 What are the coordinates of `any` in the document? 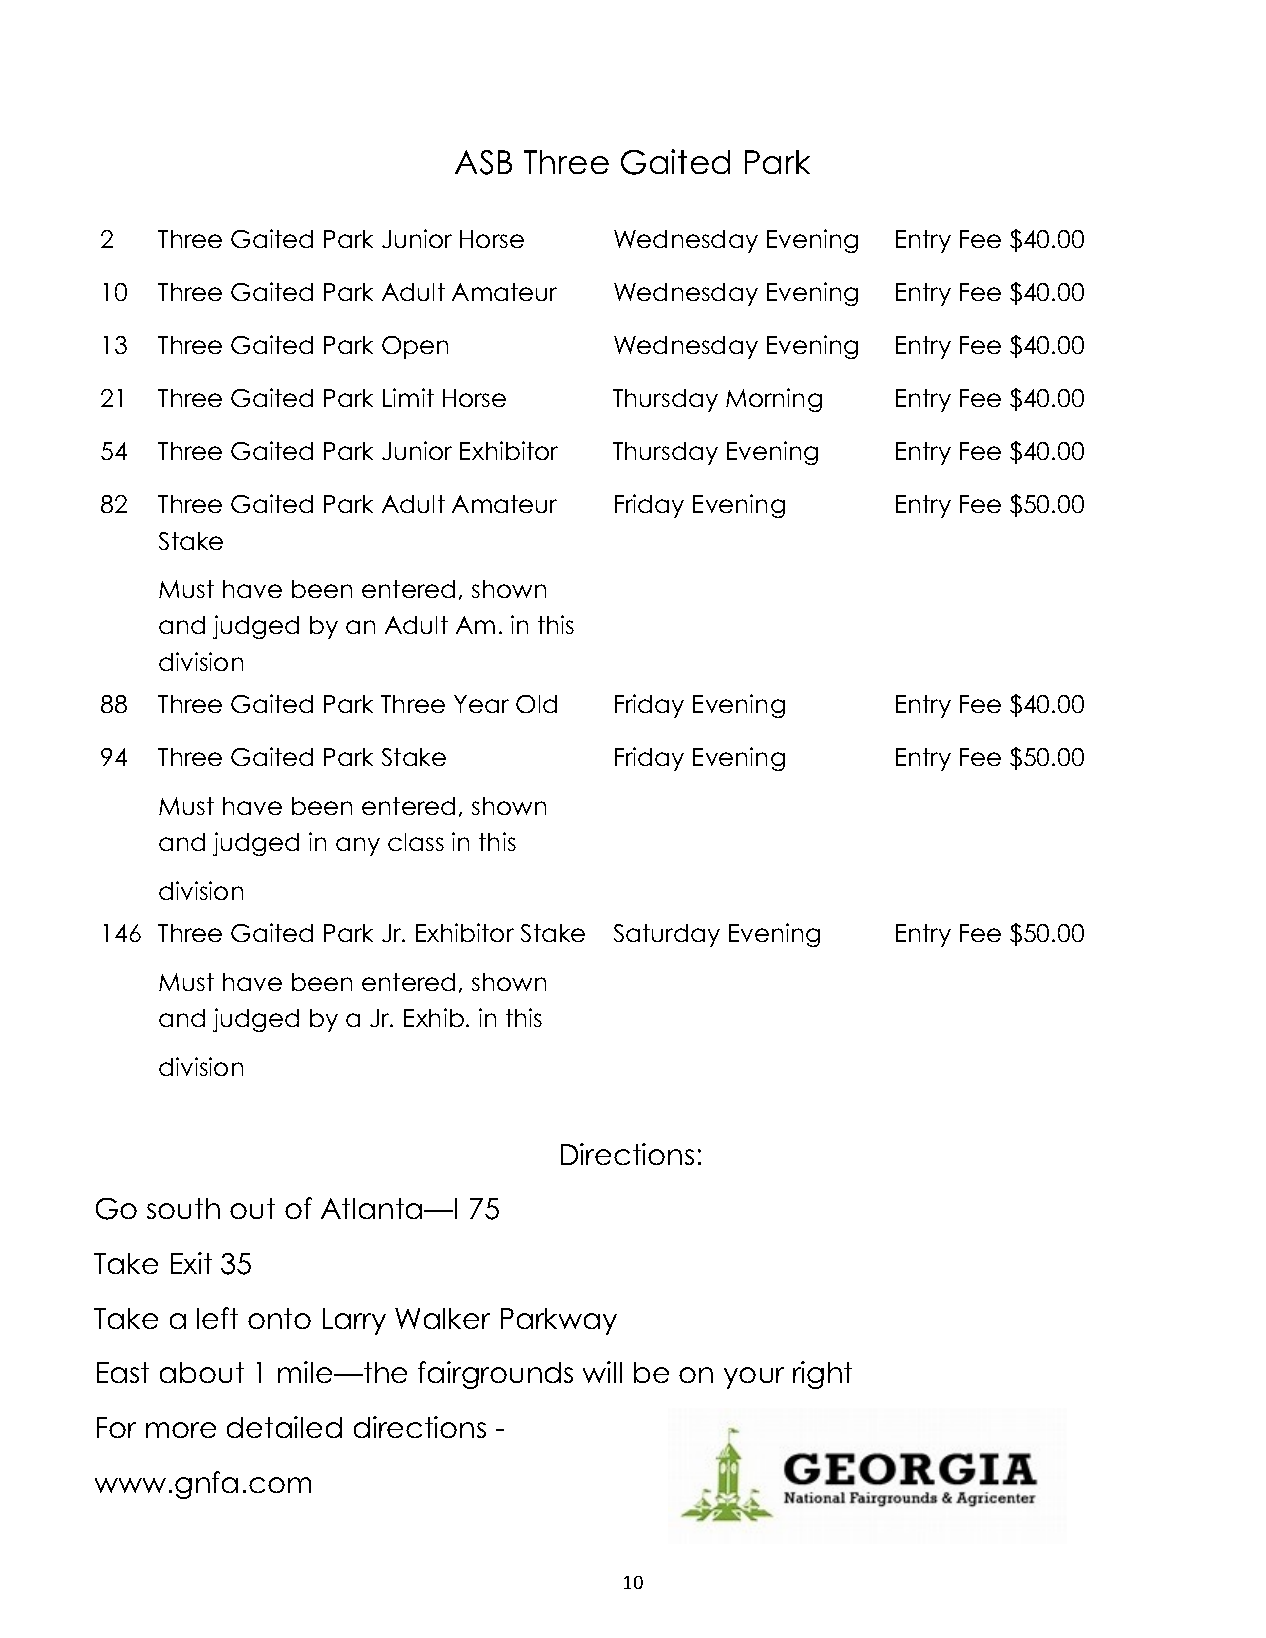 It's located at (358, 846).
